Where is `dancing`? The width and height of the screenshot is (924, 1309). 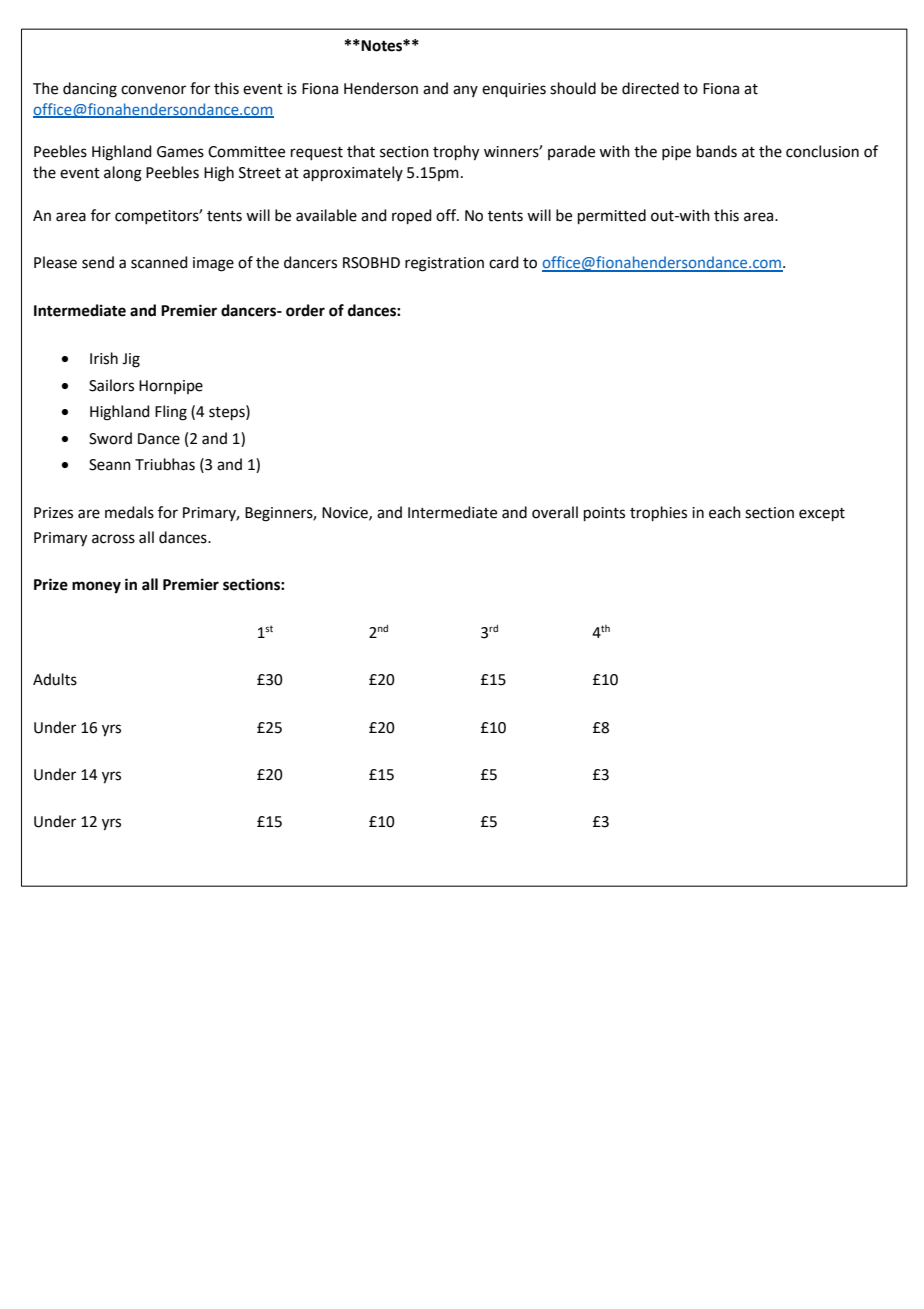
dancing is located at coordinates (90, 90).
